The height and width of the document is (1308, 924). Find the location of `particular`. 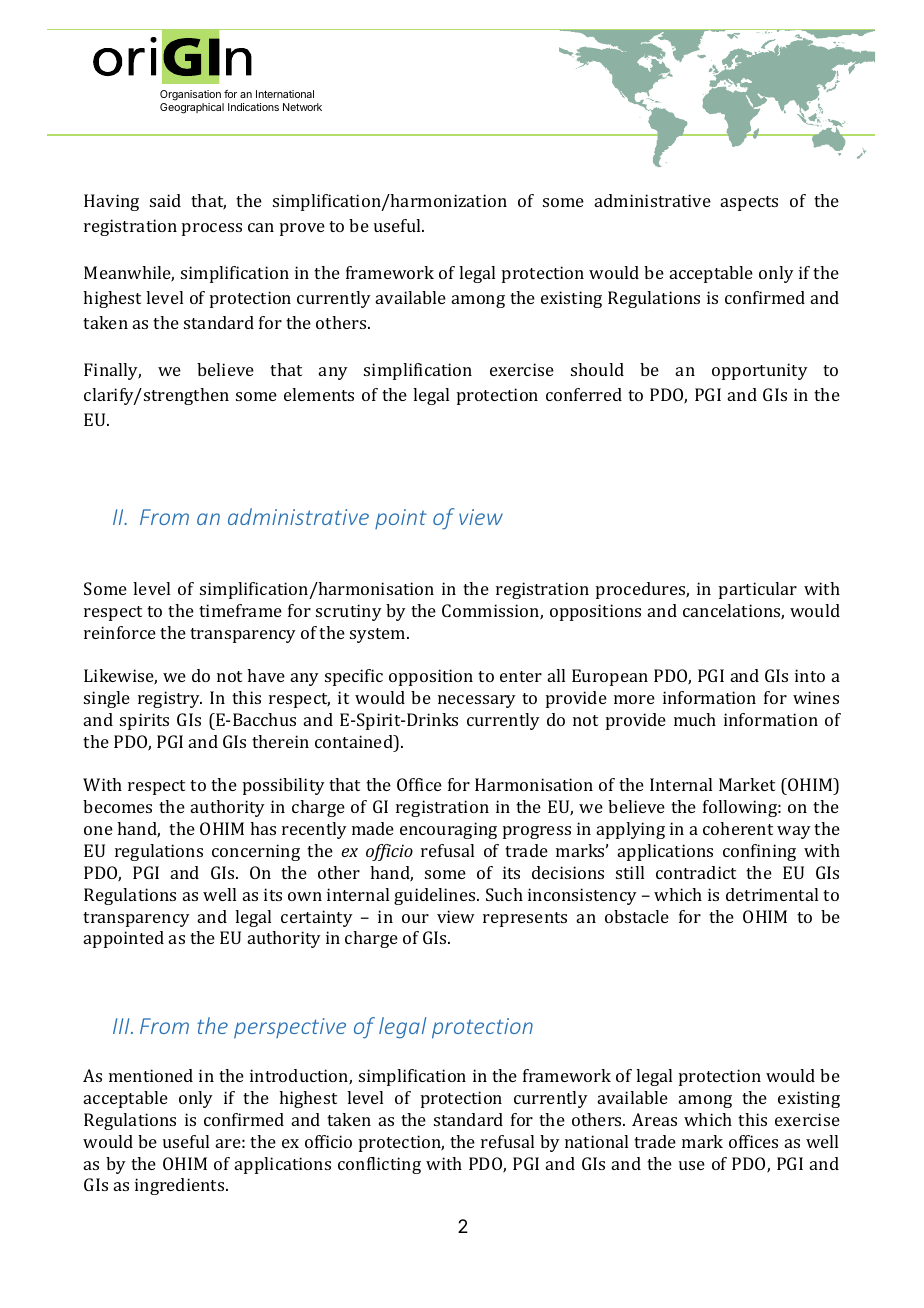

particular is located at coordinates (758, 590).
